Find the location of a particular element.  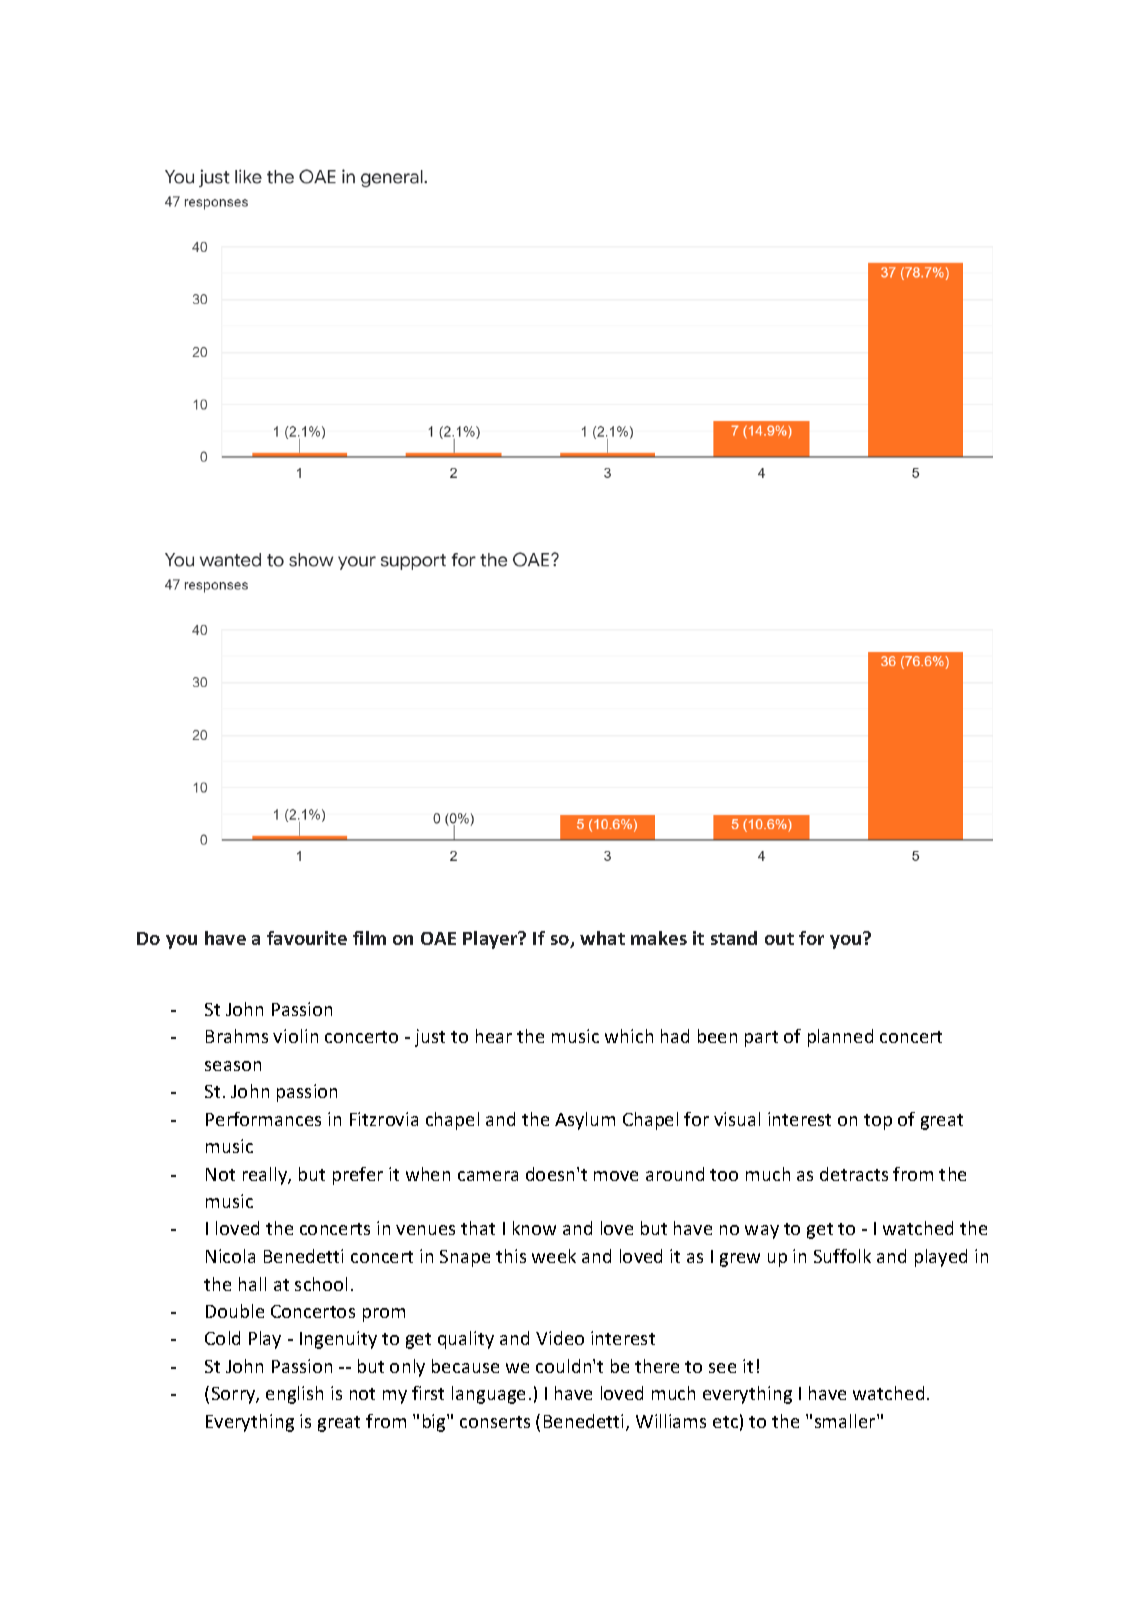

know is located at coordinates (534, 1228).
